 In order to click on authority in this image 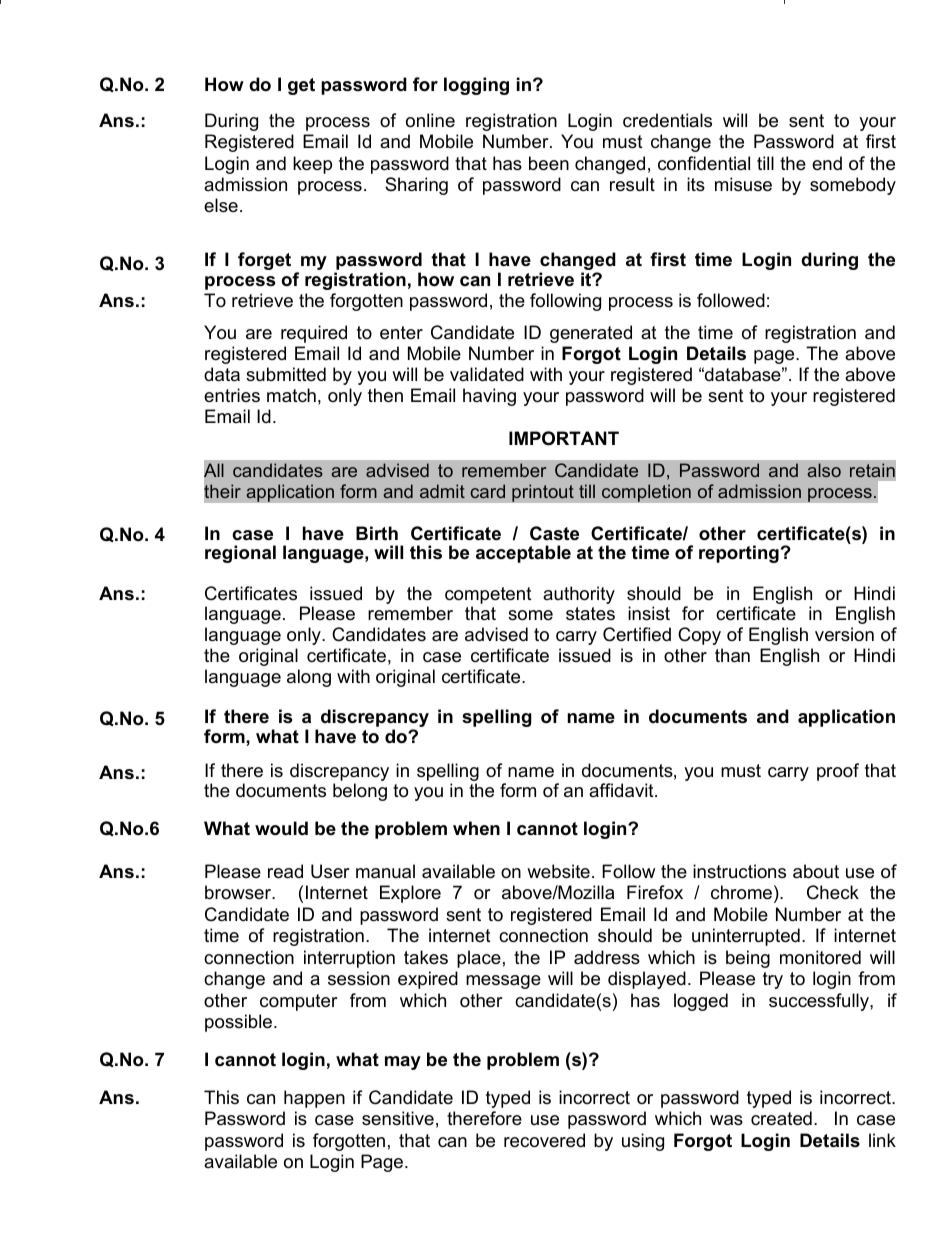, I will do `click(579, 595)`.
